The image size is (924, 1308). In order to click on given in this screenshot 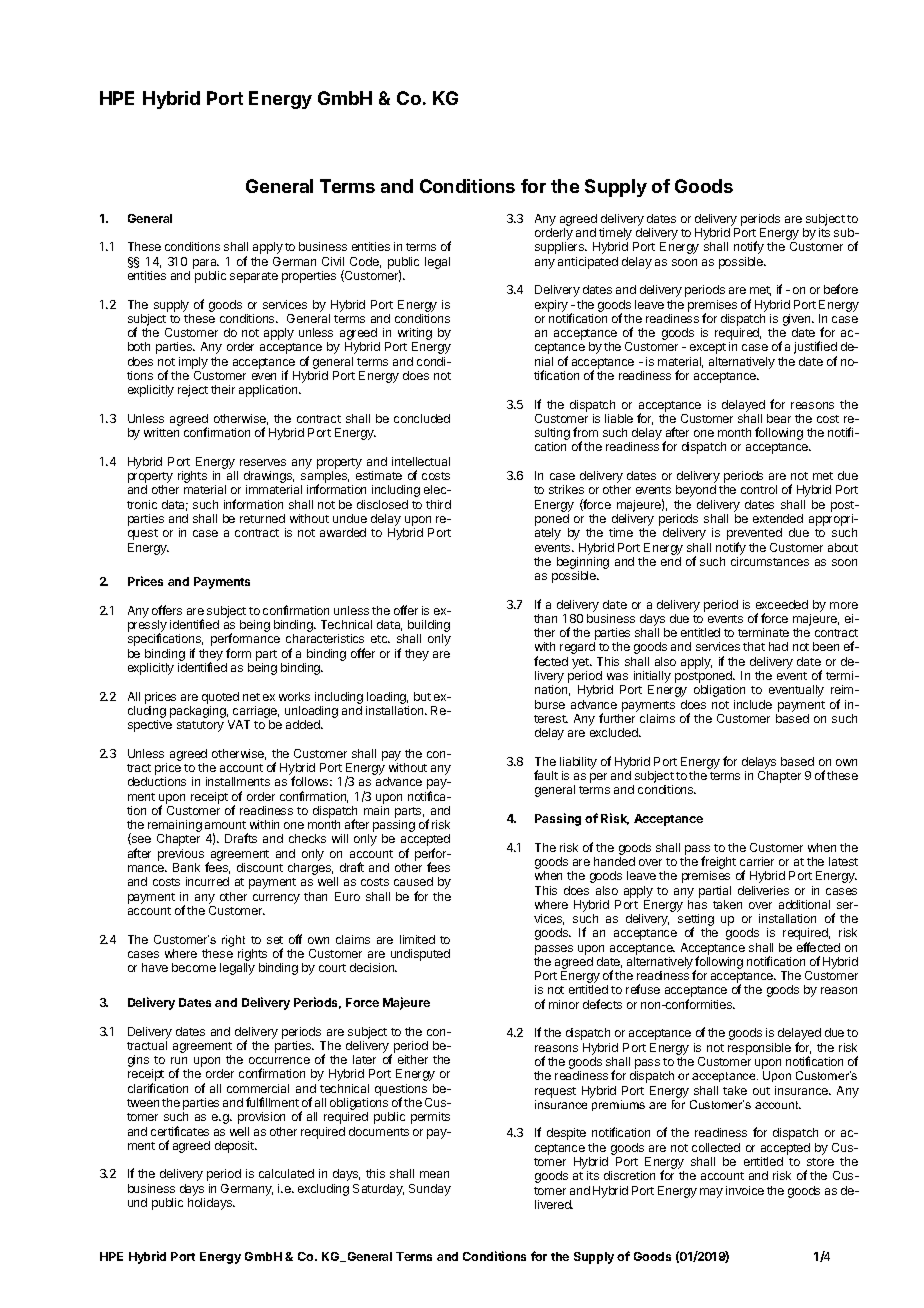, I will do `click(798, 320)`.
